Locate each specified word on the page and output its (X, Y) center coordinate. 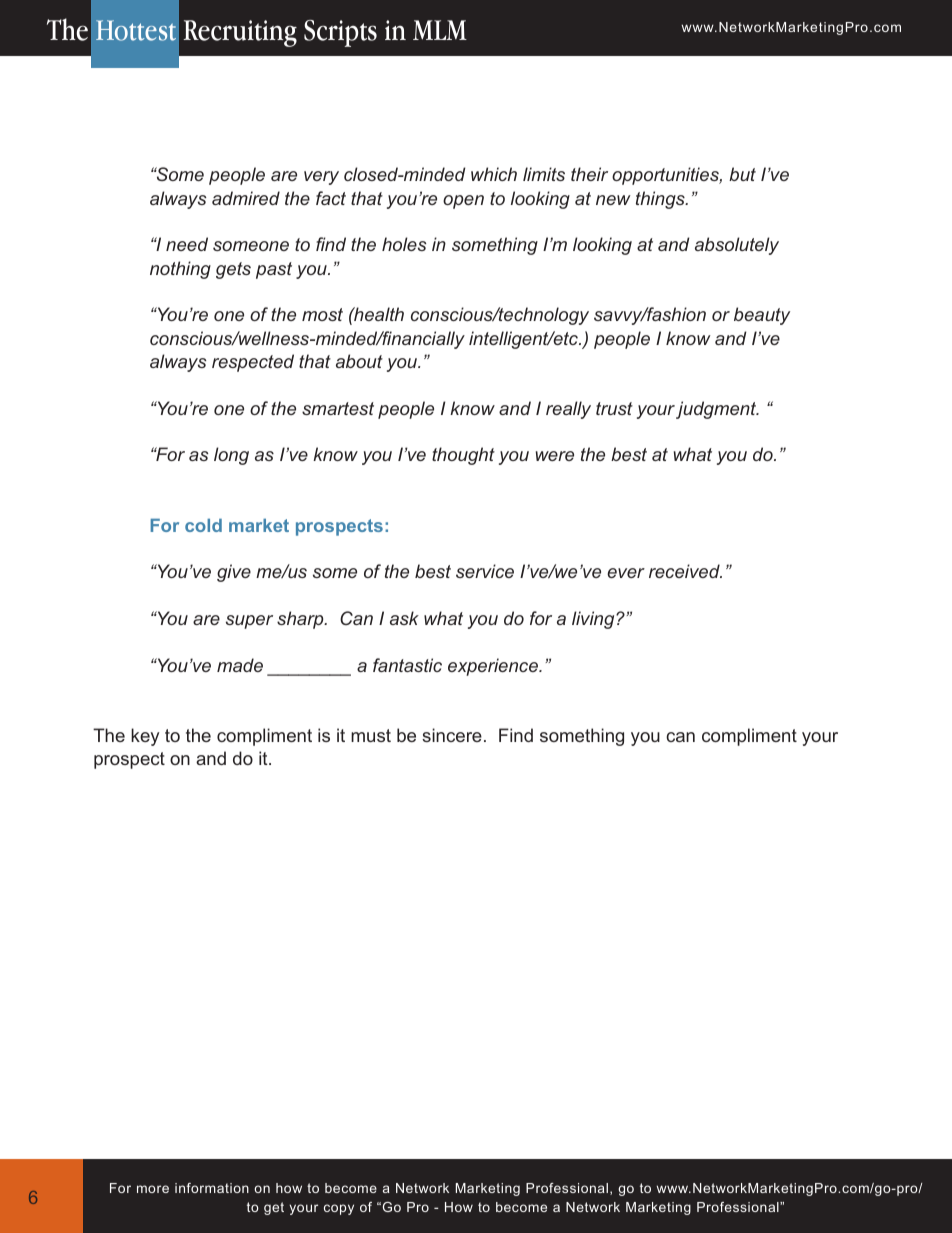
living (594, 620)
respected (253, 363)
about (359, 361)
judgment (717, 410)
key (145, 737)
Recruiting (240, 33)
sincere (452, 735)
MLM (440, 30)
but (742, 174)
